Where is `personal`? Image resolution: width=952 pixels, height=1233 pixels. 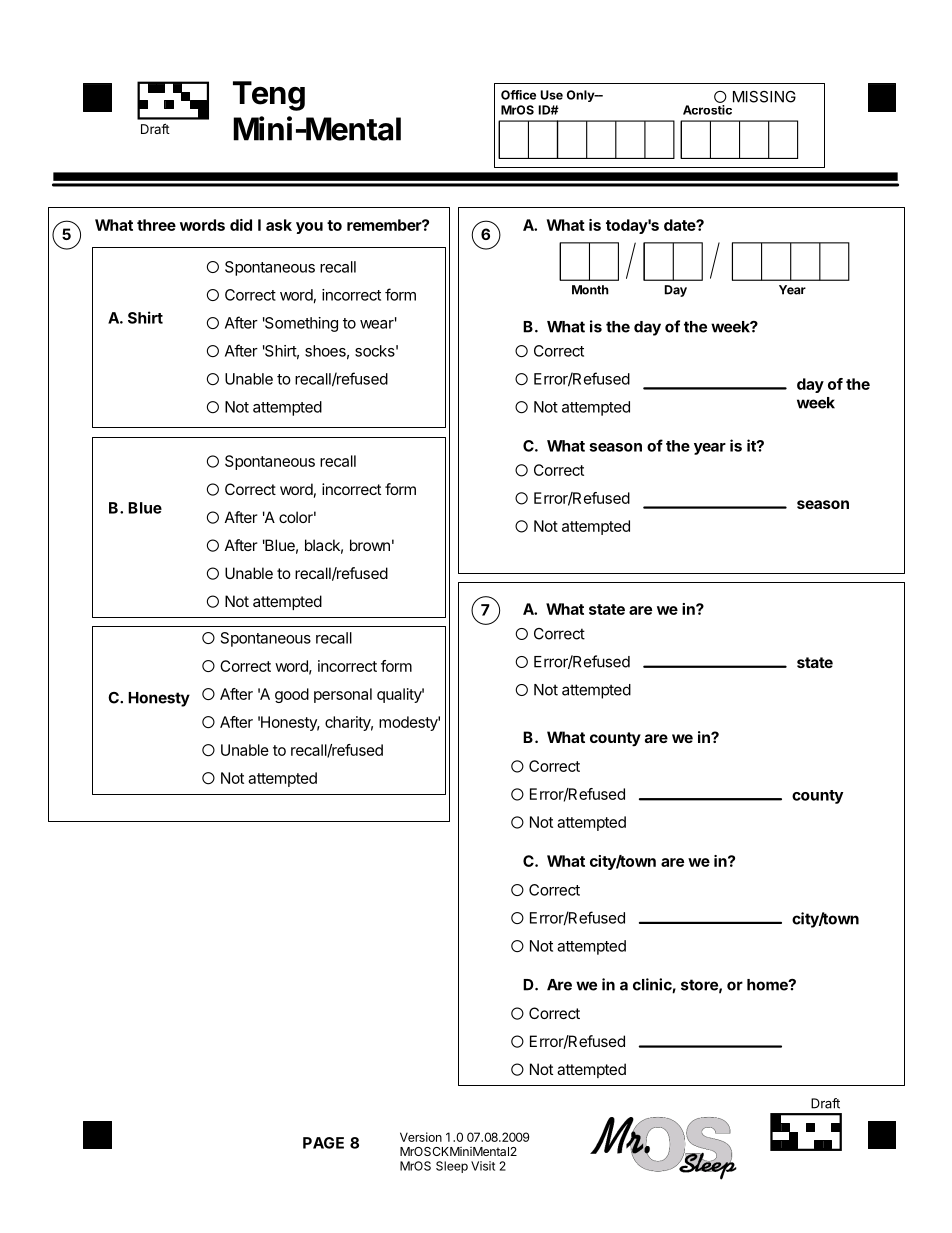
personal is located at coordinates (343, 695).
